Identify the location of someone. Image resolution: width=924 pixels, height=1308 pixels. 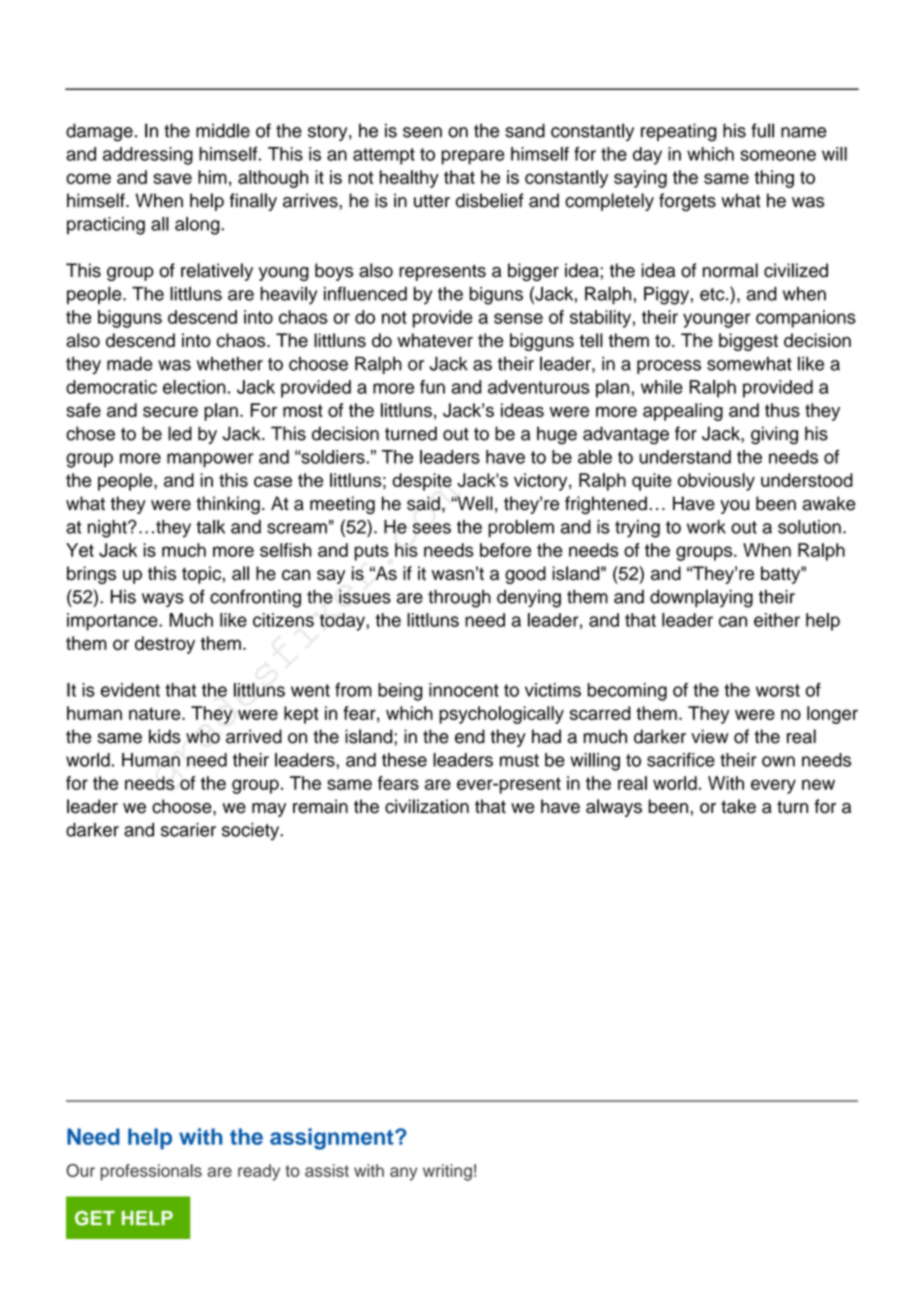
(778, 155).
